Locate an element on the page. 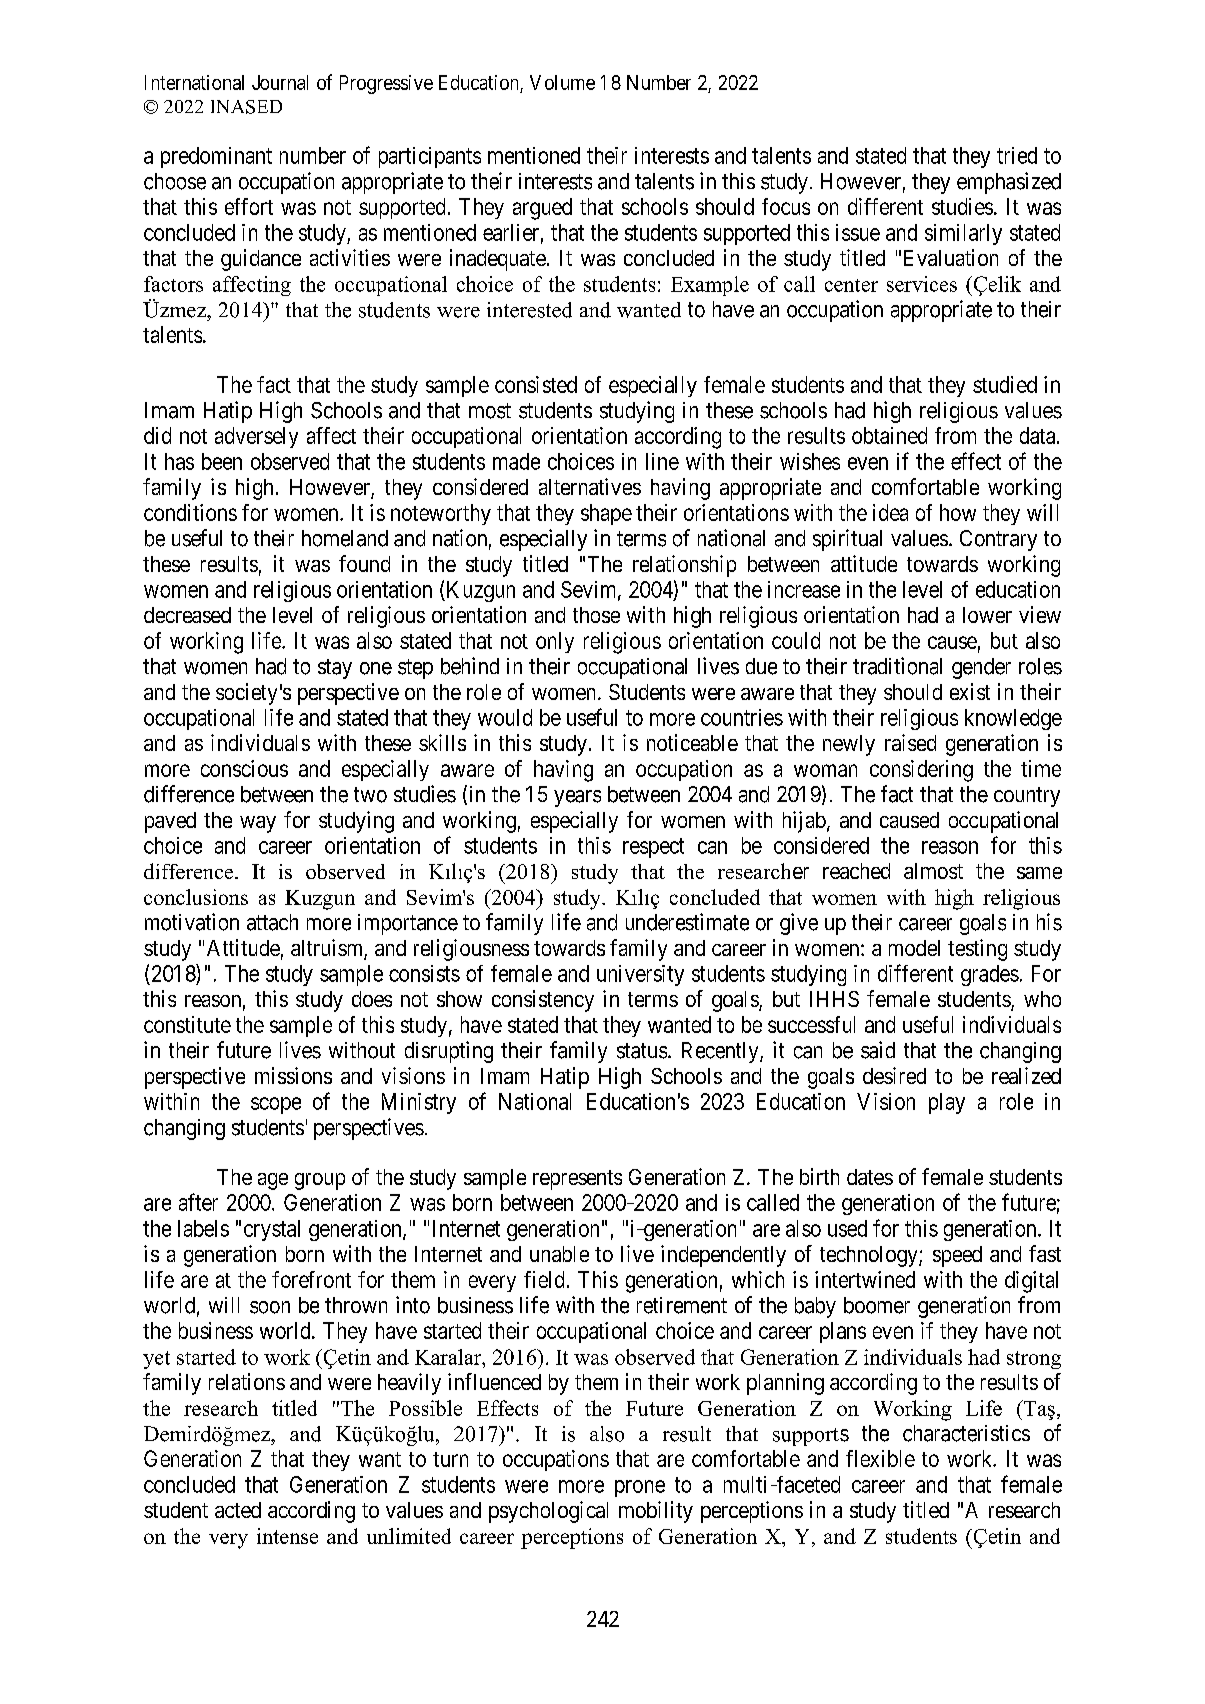 This image has width=1205, height=1704. years is located at coordinates (577, 798).
